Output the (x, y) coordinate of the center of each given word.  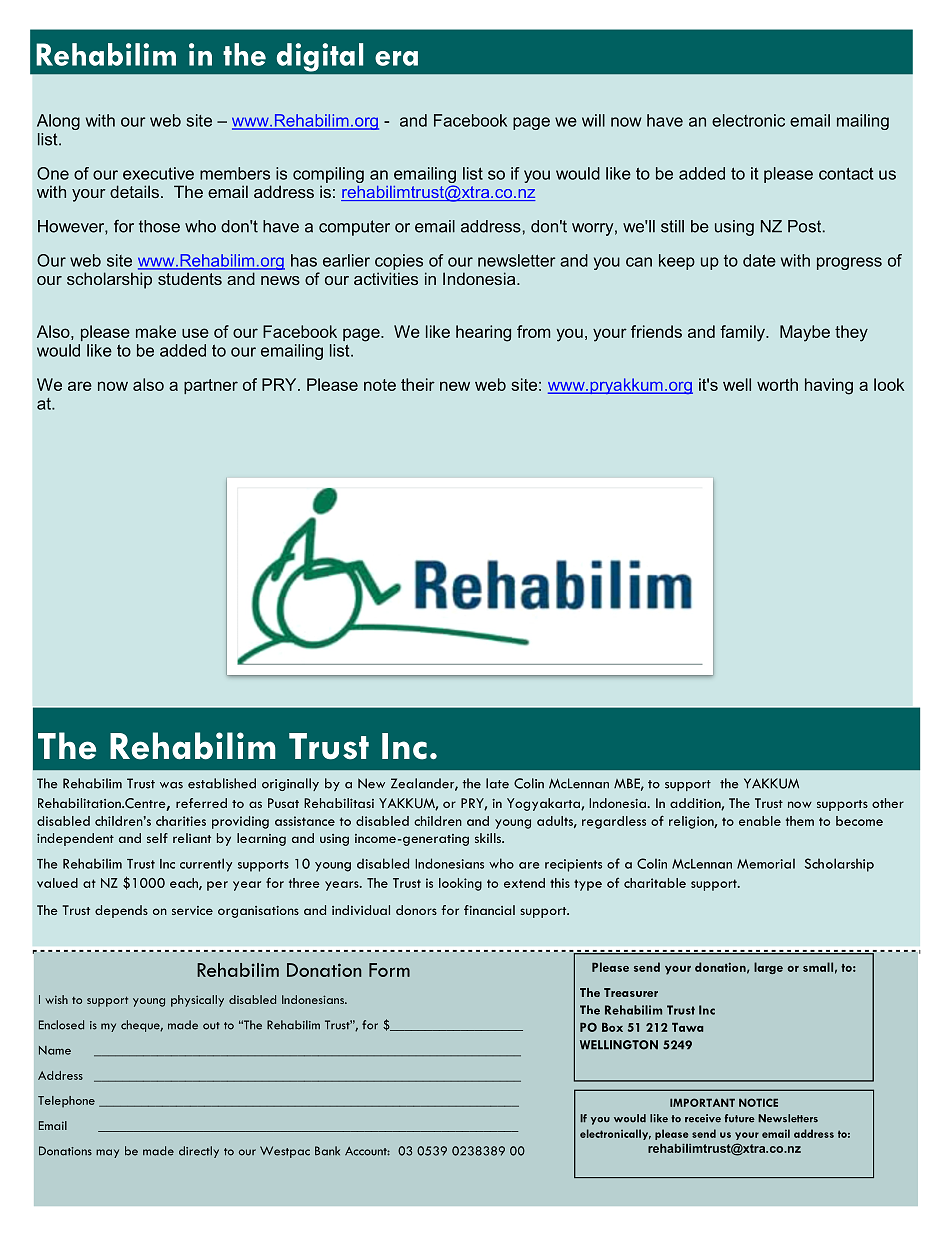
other (888, 803)
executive (158, 173)
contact (846, 173)
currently (206, 865)
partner (211, 386)
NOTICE (758, 1102)
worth (777, 384)
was (171, 785)
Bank (327, 1151)
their (418, 384)
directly (199, 1152)
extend (524, 883)
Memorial (766, 863)
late (497, 783)
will (593, 120)
